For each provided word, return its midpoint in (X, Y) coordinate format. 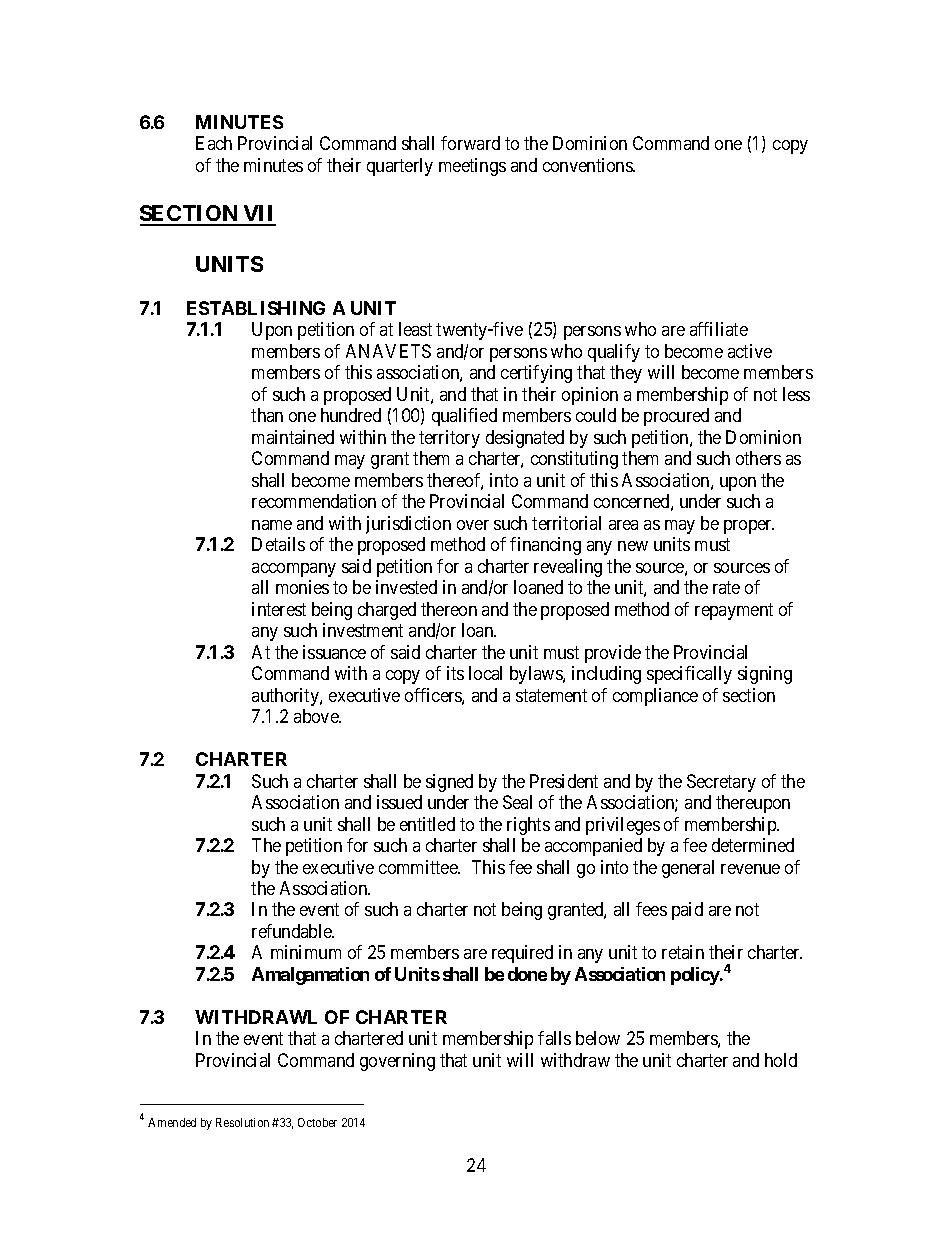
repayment (734, 611)
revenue (750, 869)
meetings (472, 167)
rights (528, 826)
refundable (293, 931)
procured (676, 417)
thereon (449, 609)
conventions (588, 165)
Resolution (242, 1122)
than (267, 415)
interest (279, 609)
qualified (464, 417)
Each (214, 143)
